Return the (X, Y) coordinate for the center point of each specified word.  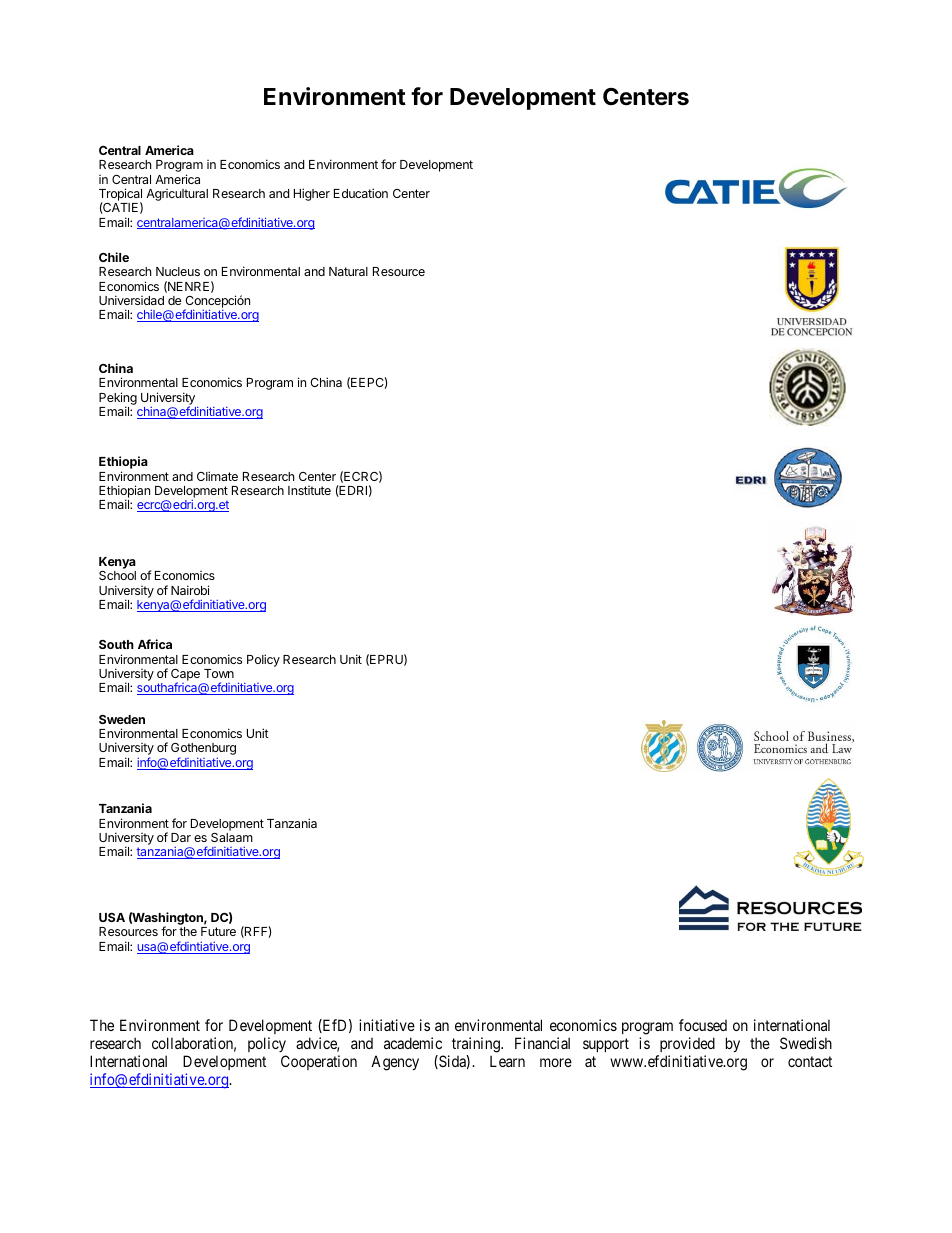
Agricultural (177, 195)
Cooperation (319, 1062)
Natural (348, 271)
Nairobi (190, 590)
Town (219, 673)
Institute (309, 490)
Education (361, 193)
